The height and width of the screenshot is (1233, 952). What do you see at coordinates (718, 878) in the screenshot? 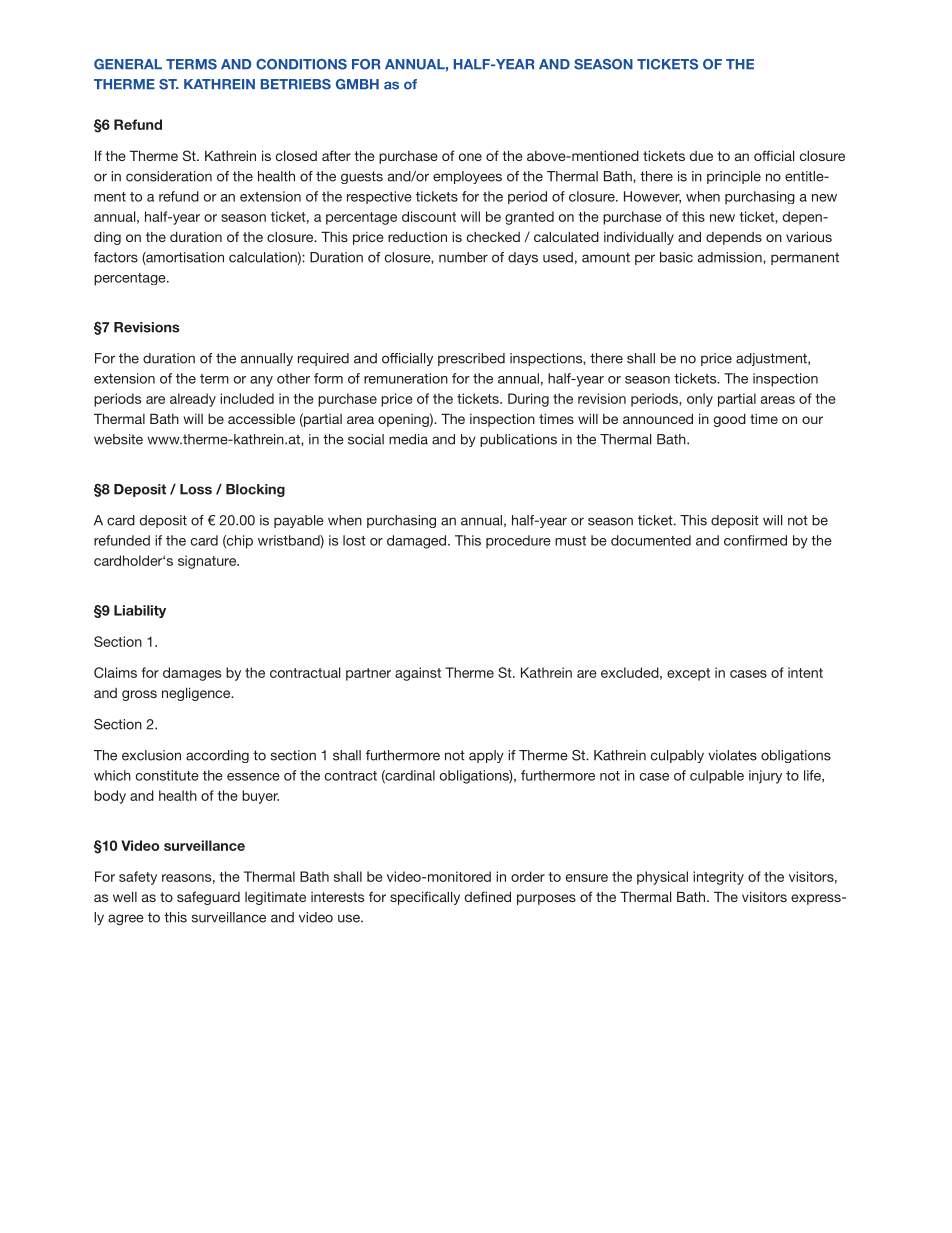
I see `integrity` at bounding box center [718, 878].
